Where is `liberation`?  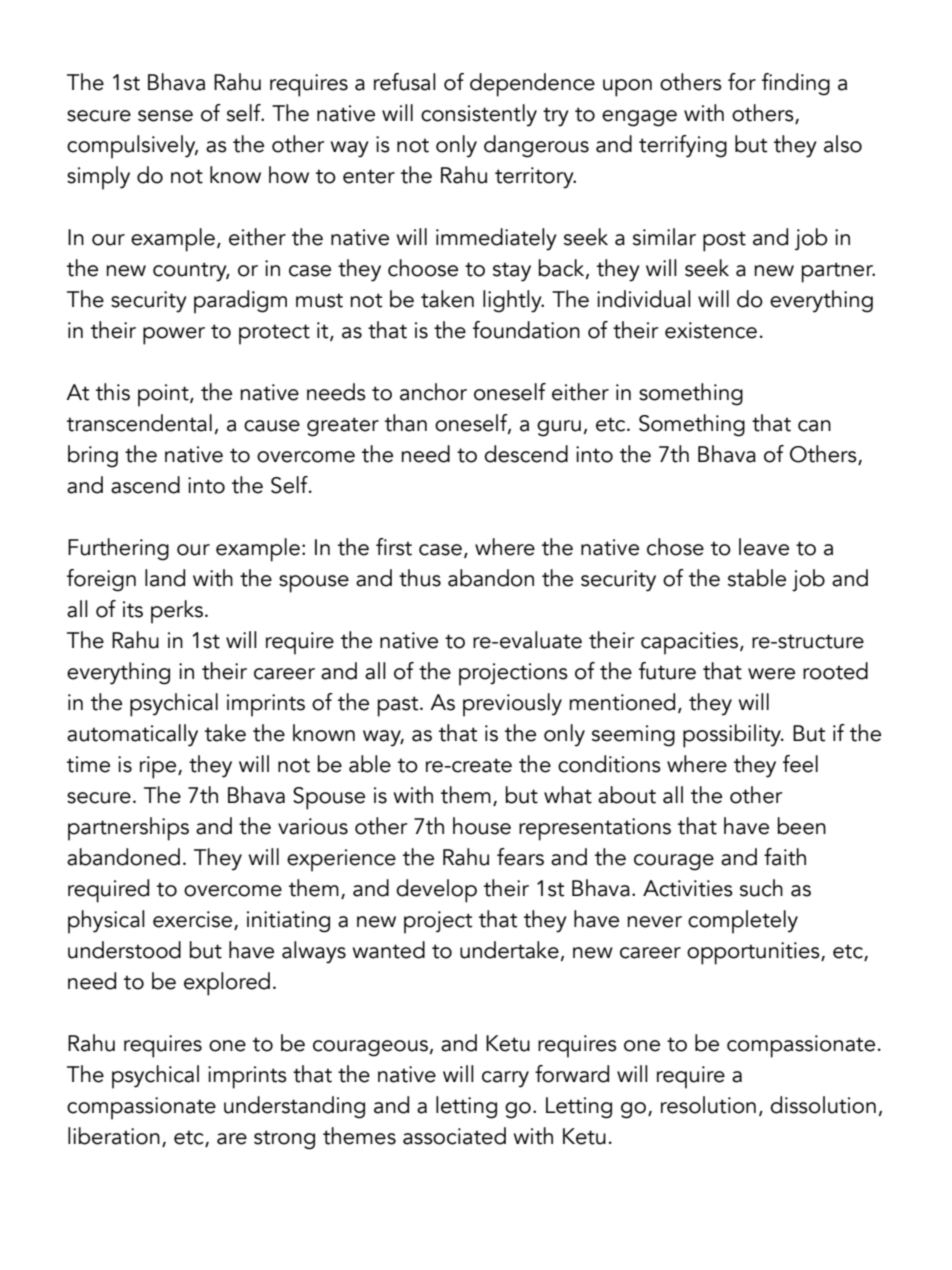 liberation is located at coordinates (114, 1136).
